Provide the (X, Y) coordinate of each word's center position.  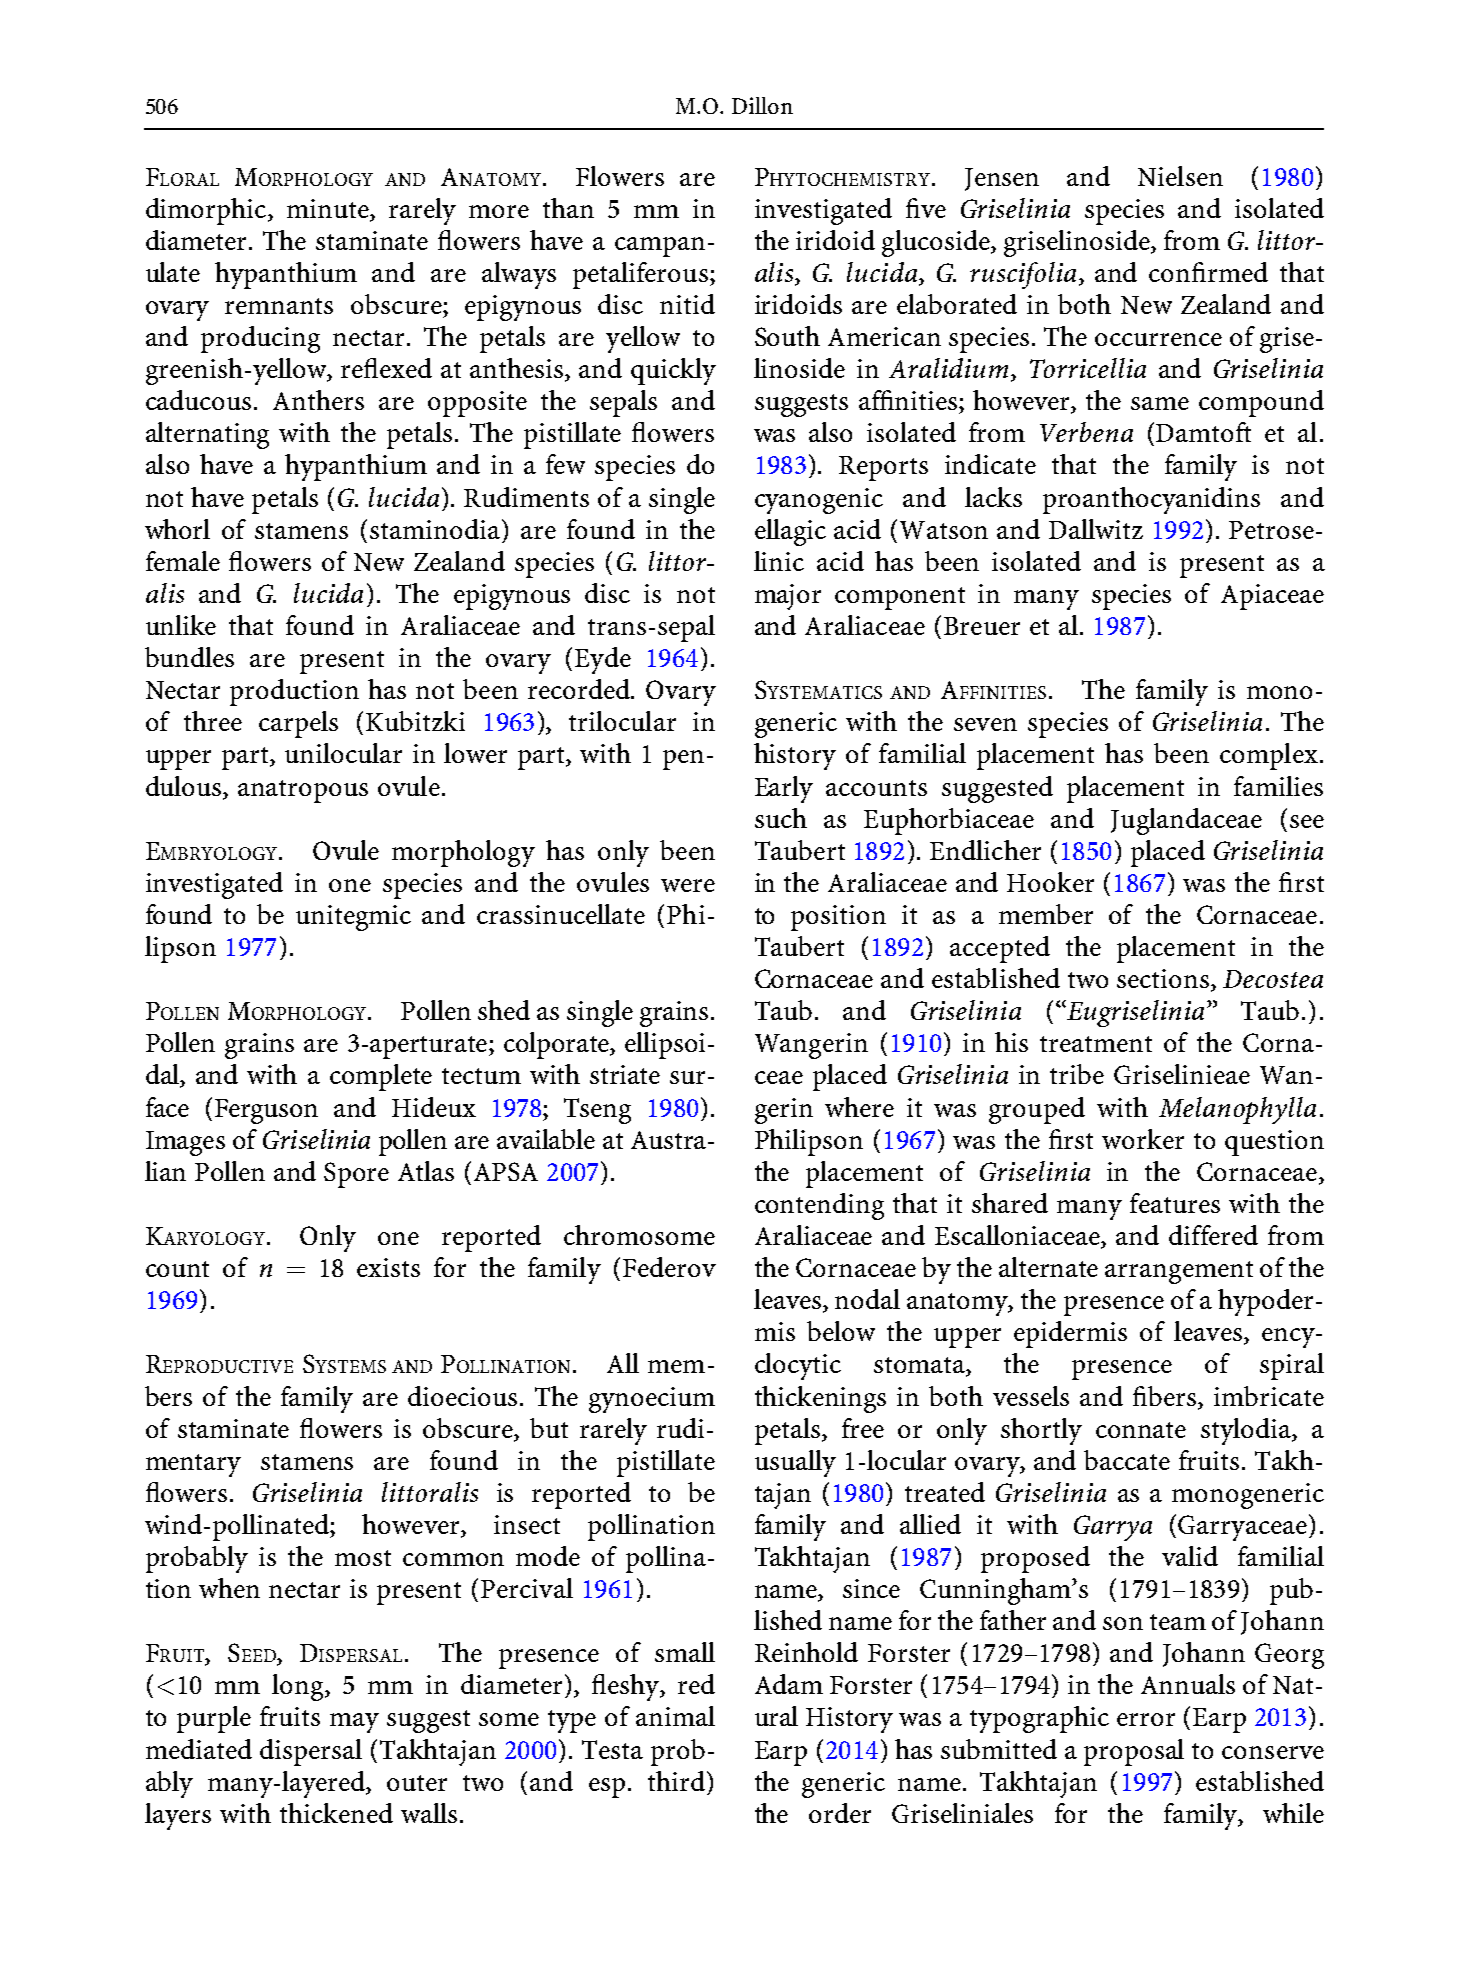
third (676, 1781)
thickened (336, 1813)
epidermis (1070, 1334)
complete (381, 1077)
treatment (1096, 1044)
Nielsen (1180, 176)
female (183, 561)
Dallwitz (1096, 529)
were (688, 885)
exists (388, 1267)
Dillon (762, 105)
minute (329, 208)
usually (795, 1463)
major (788, 597)
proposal (1134, 1752)
